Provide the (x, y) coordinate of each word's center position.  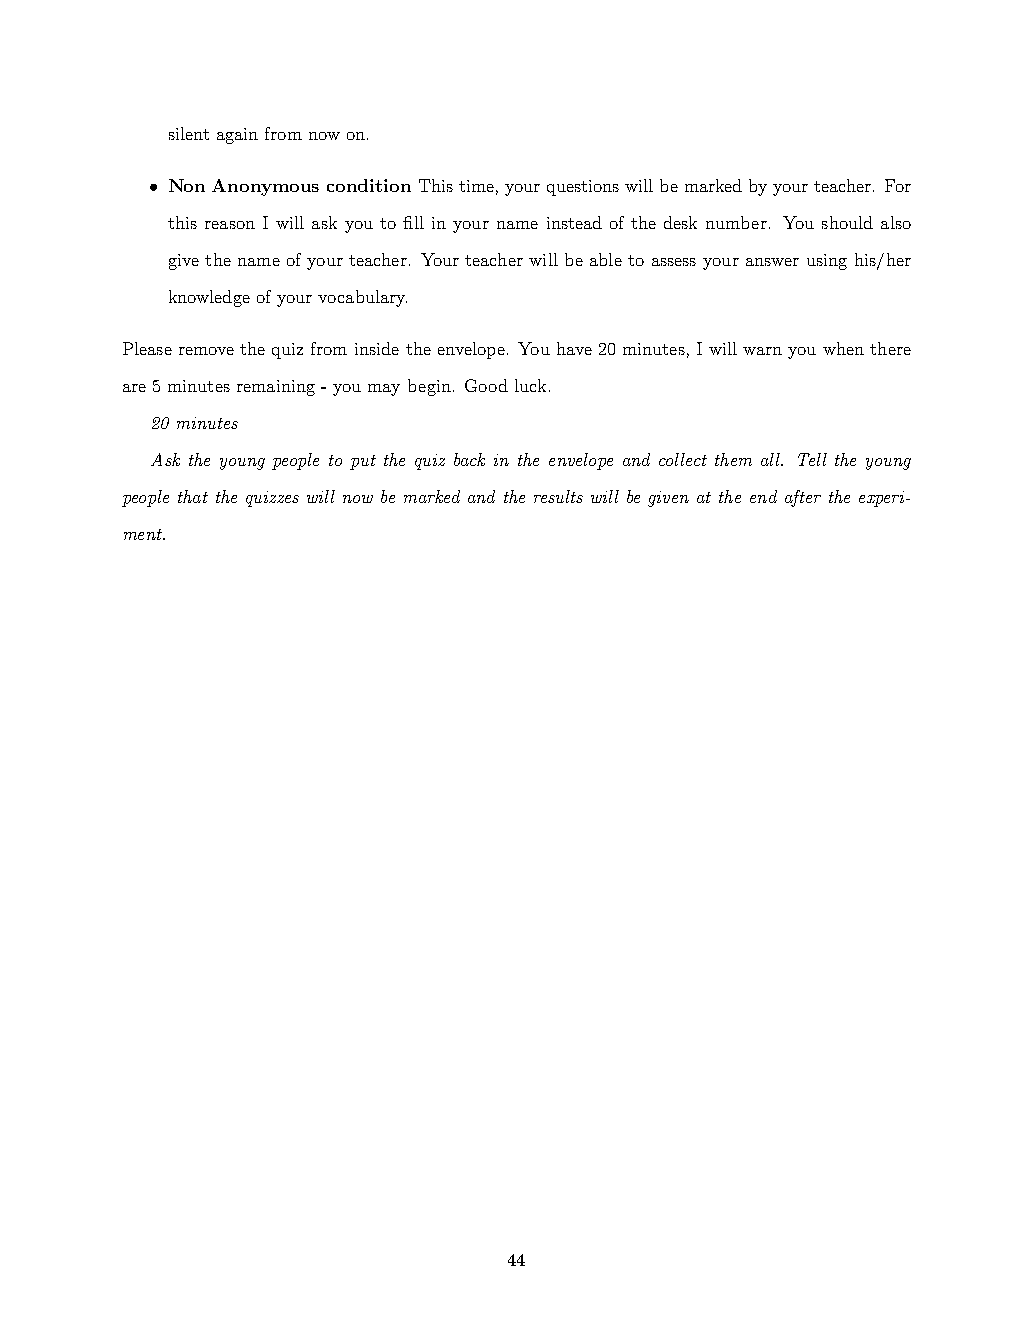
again (237, 136)
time (476, 186)
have (574, 348)
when (843, 348)
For (898, 185)
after (803, 498)
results (558, 496)
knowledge (209, 298)
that (193, 496)
